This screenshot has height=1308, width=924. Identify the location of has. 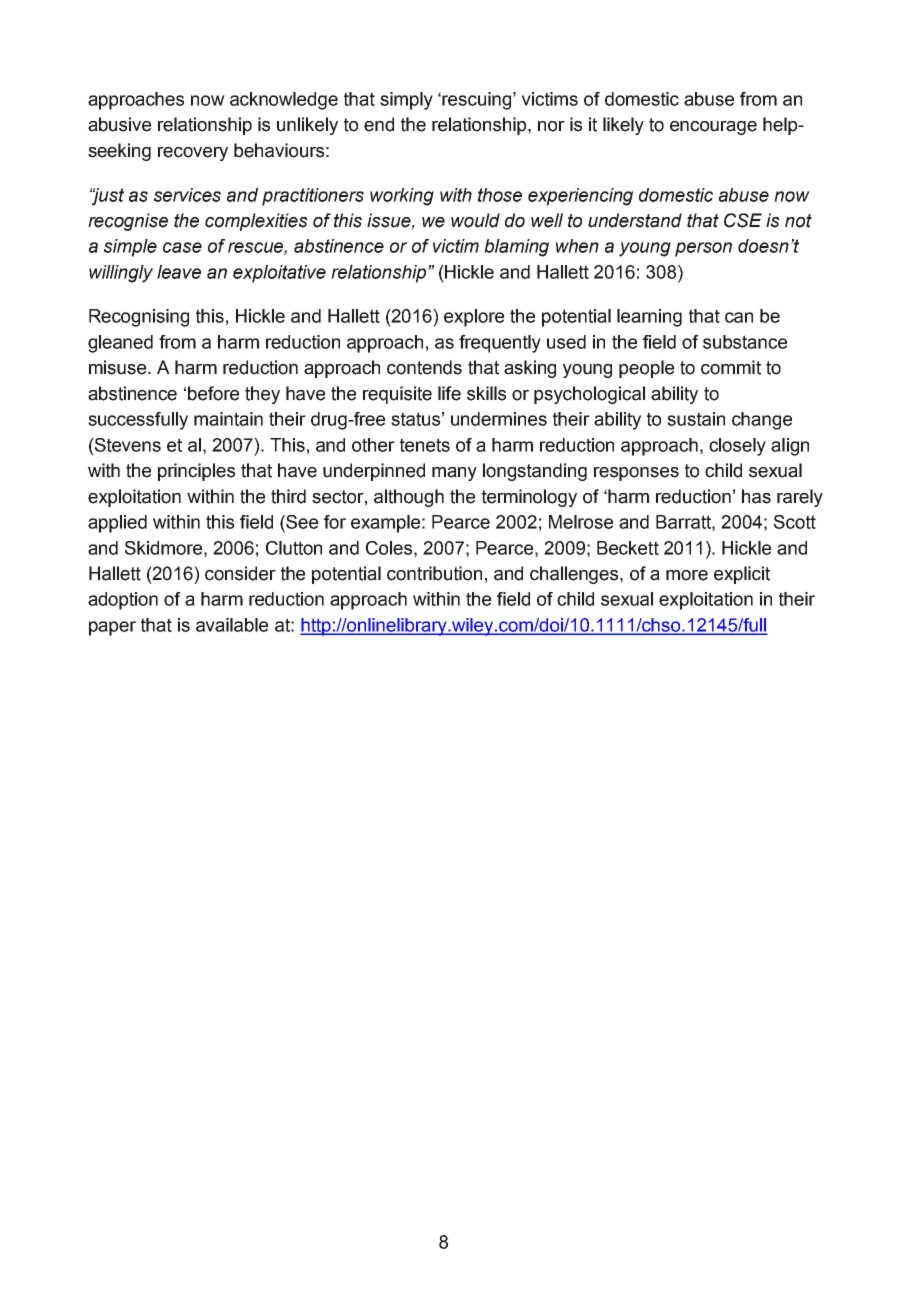
(756, 496).
